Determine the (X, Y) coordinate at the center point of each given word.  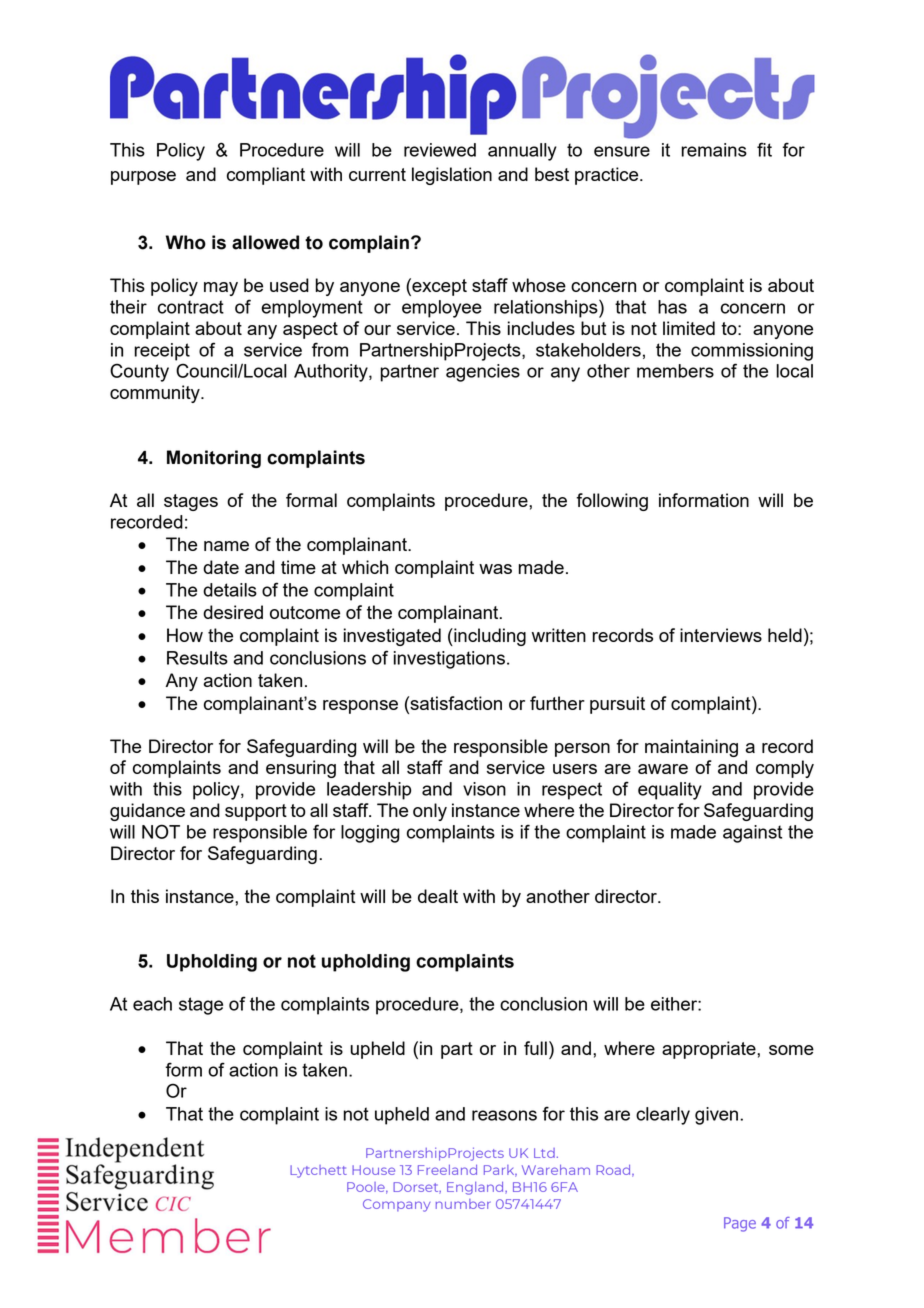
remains (714, 150)
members (675, 371)
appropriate (710, 1050)
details (230, 590)
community (156, 394)
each (152, 1004)
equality (670, 791)
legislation (452, 176)
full (535, 1048)
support (256, 812)
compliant (266, 176)
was (495, 569)
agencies (483, 373)
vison (484, 789)
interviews (721, 635)
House (373, 1170)
